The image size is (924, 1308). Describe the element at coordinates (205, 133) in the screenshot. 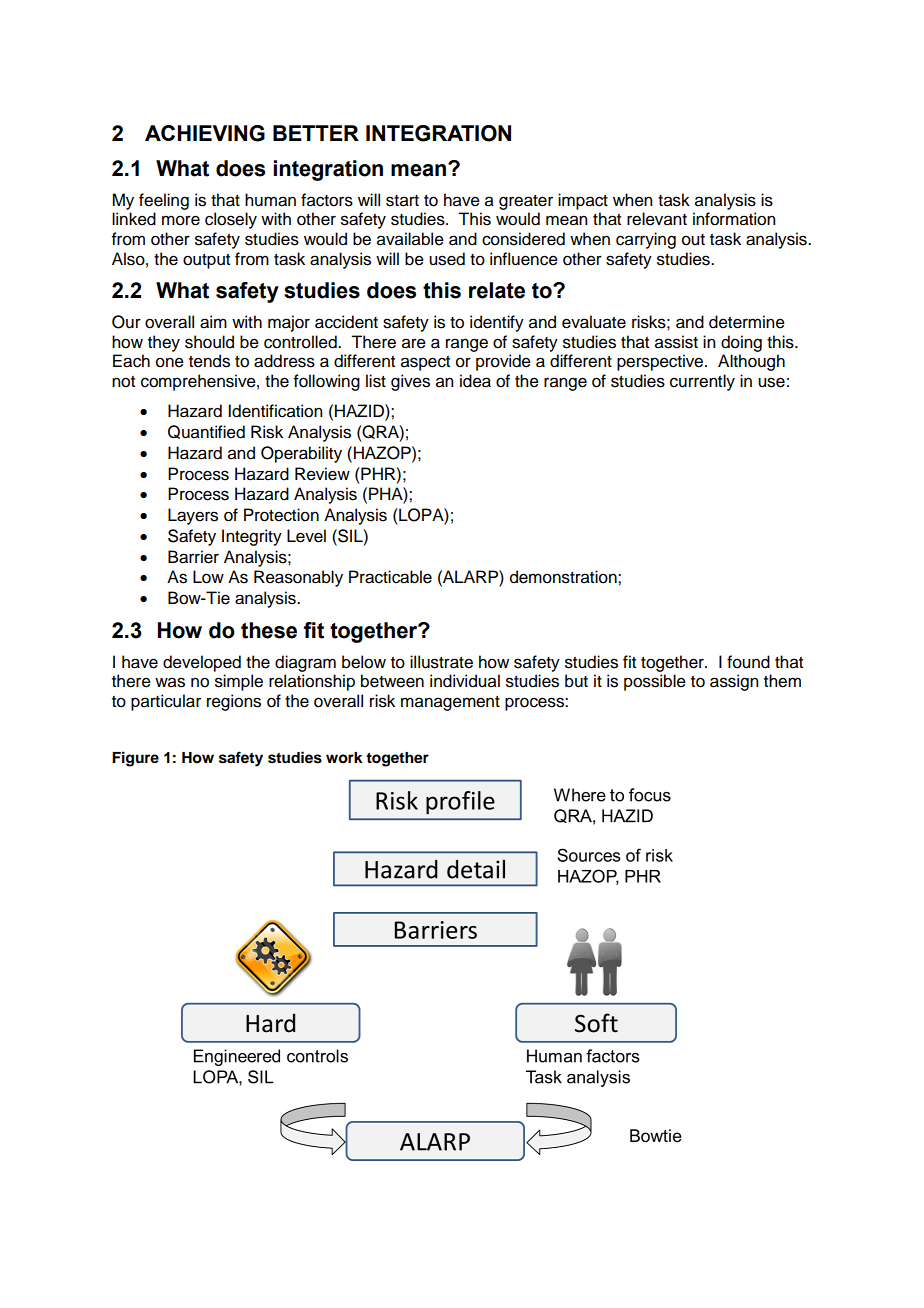

I see `ACHIEVING` at that location.
